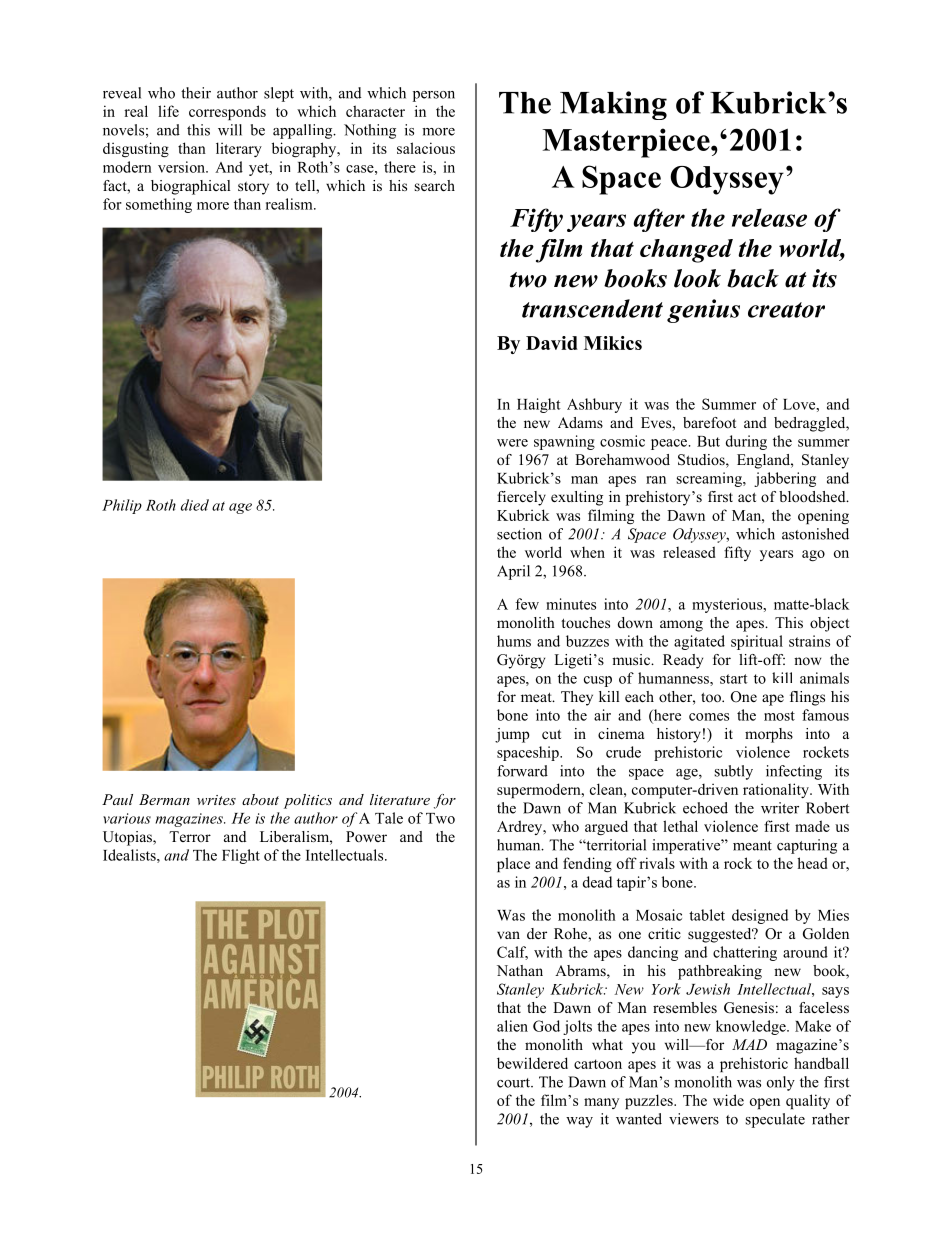 The image size is (952, 1233). I want to click on bewildered, so click(532, 1063).
